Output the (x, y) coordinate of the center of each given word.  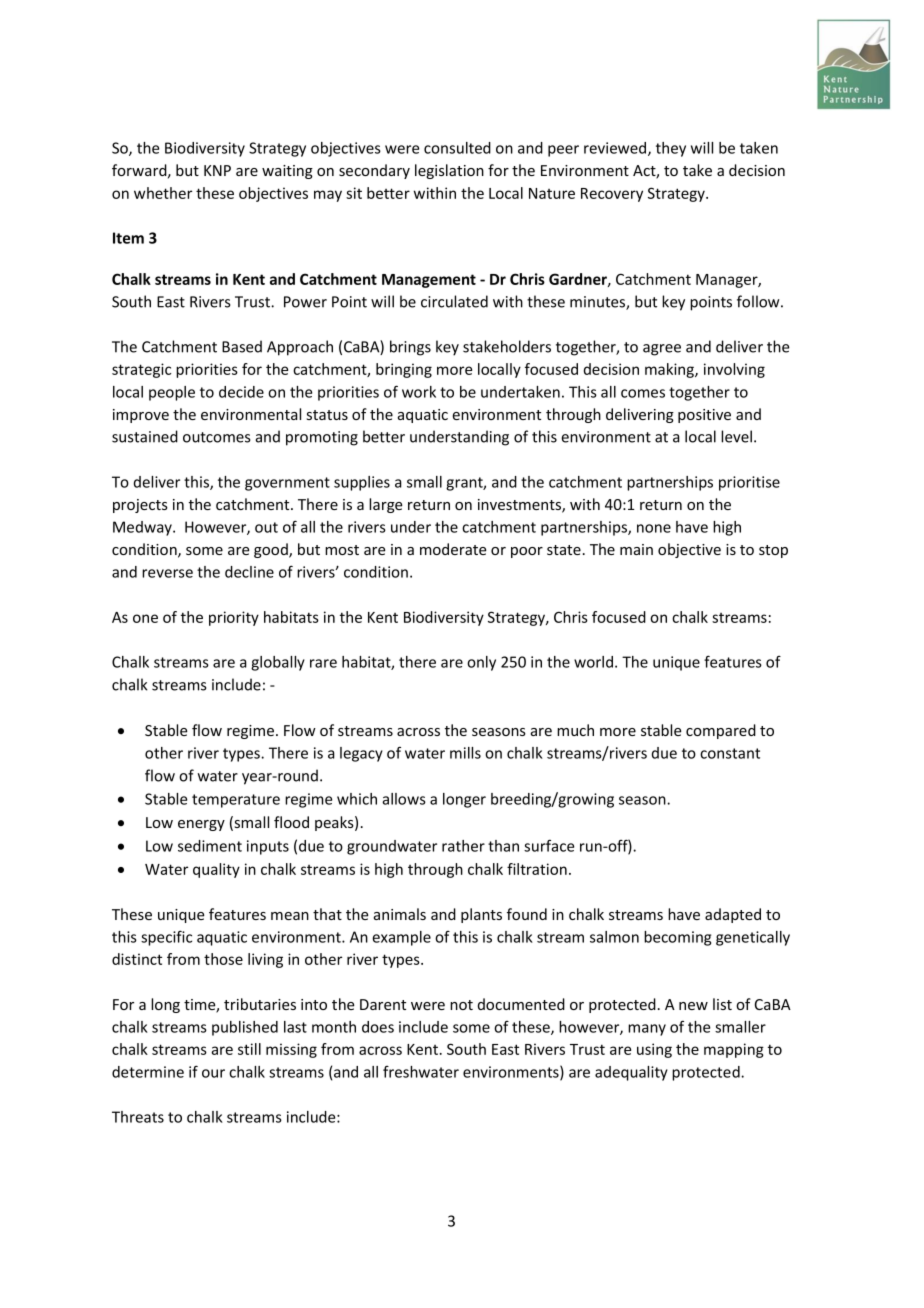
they (671, 149)
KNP (217, 170)
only (481, 663)
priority (234, 618)
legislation (449, 171)
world (593, 662)
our (213, 1073)
